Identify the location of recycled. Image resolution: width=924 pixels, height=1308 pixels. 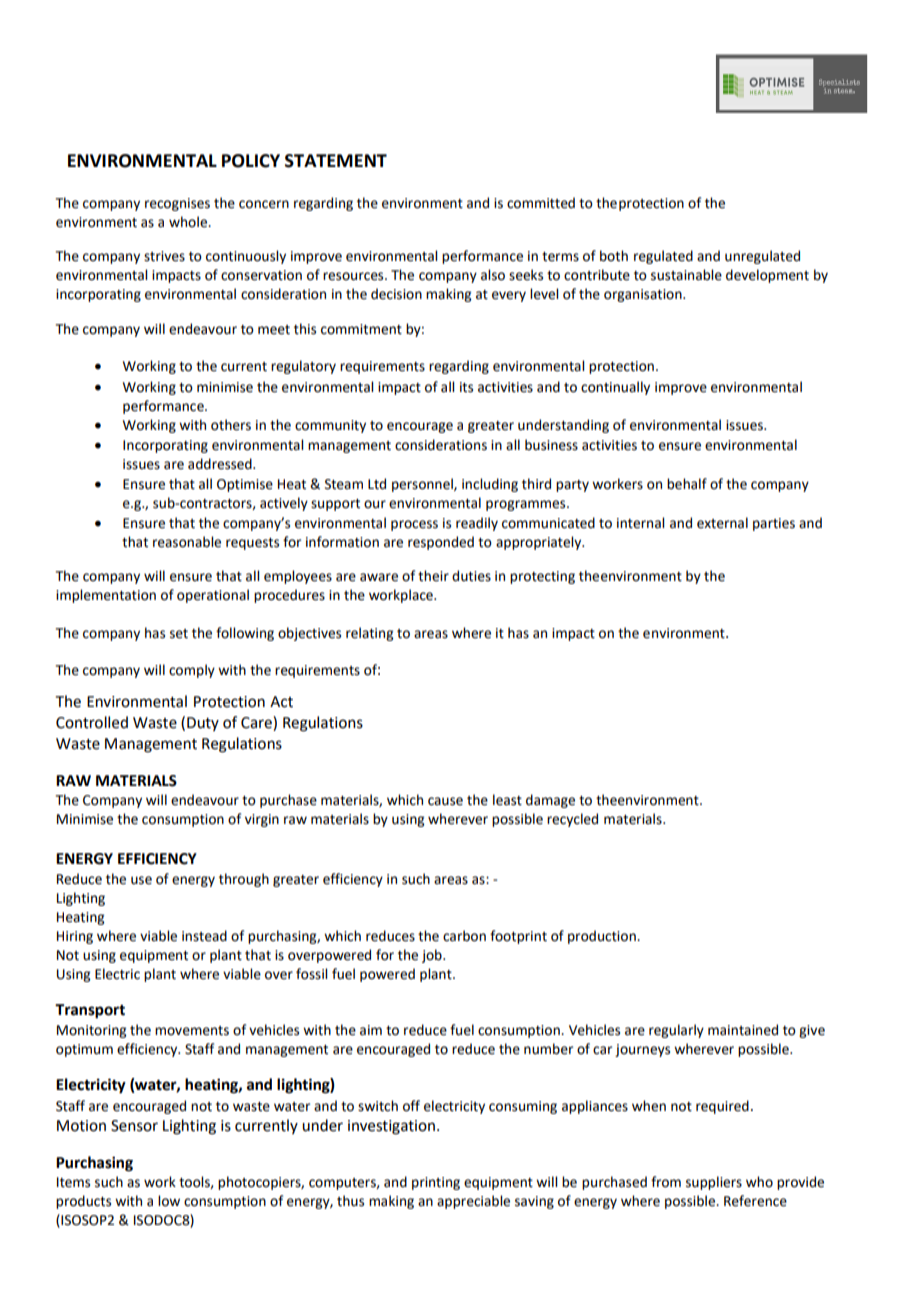
(572, 820).
